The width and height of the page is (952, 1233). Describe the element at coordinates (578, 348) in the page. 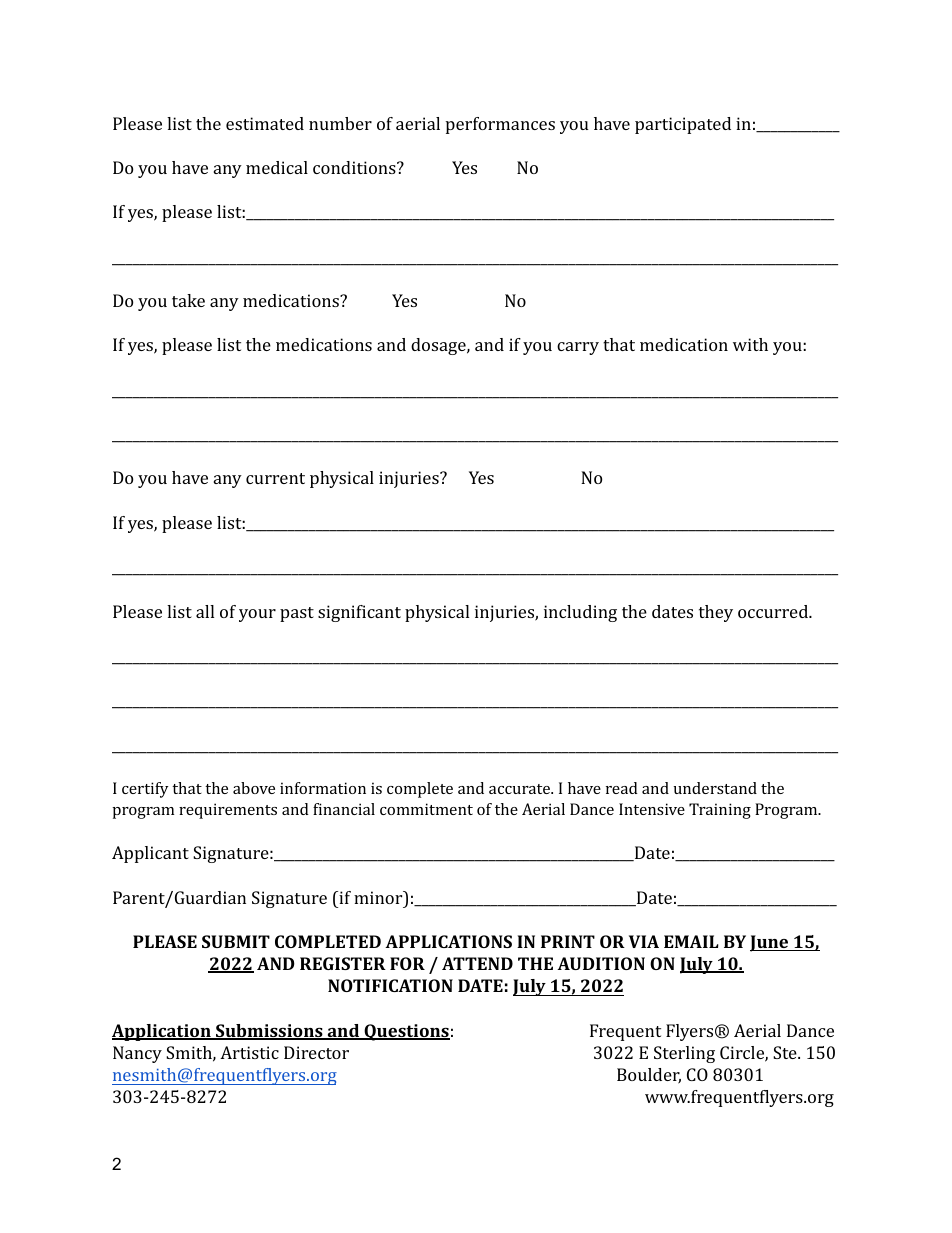

I see `carry` at that location.
